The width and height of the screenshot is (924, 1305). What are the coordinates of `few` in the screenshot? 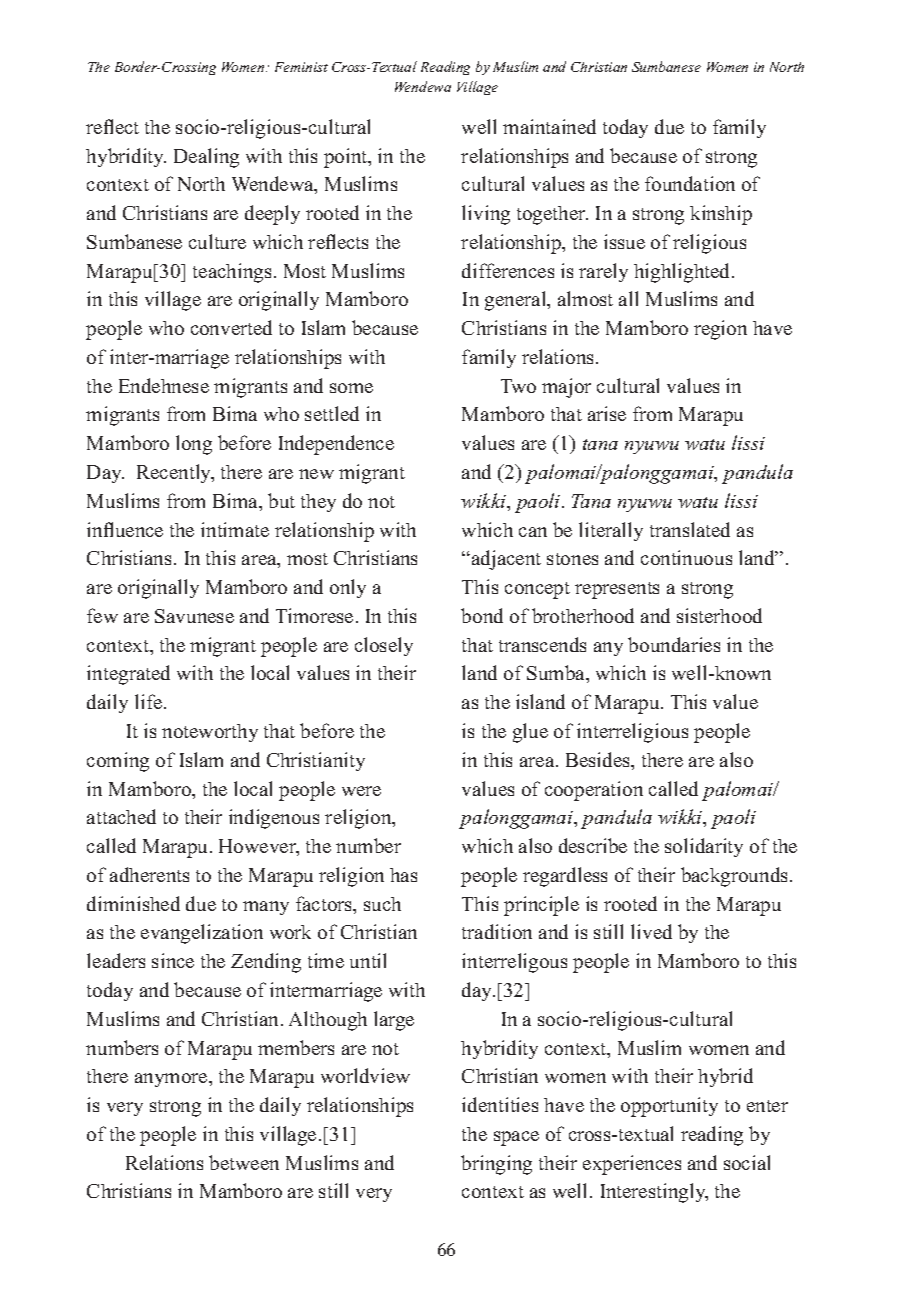 It's located at (102, 615).
